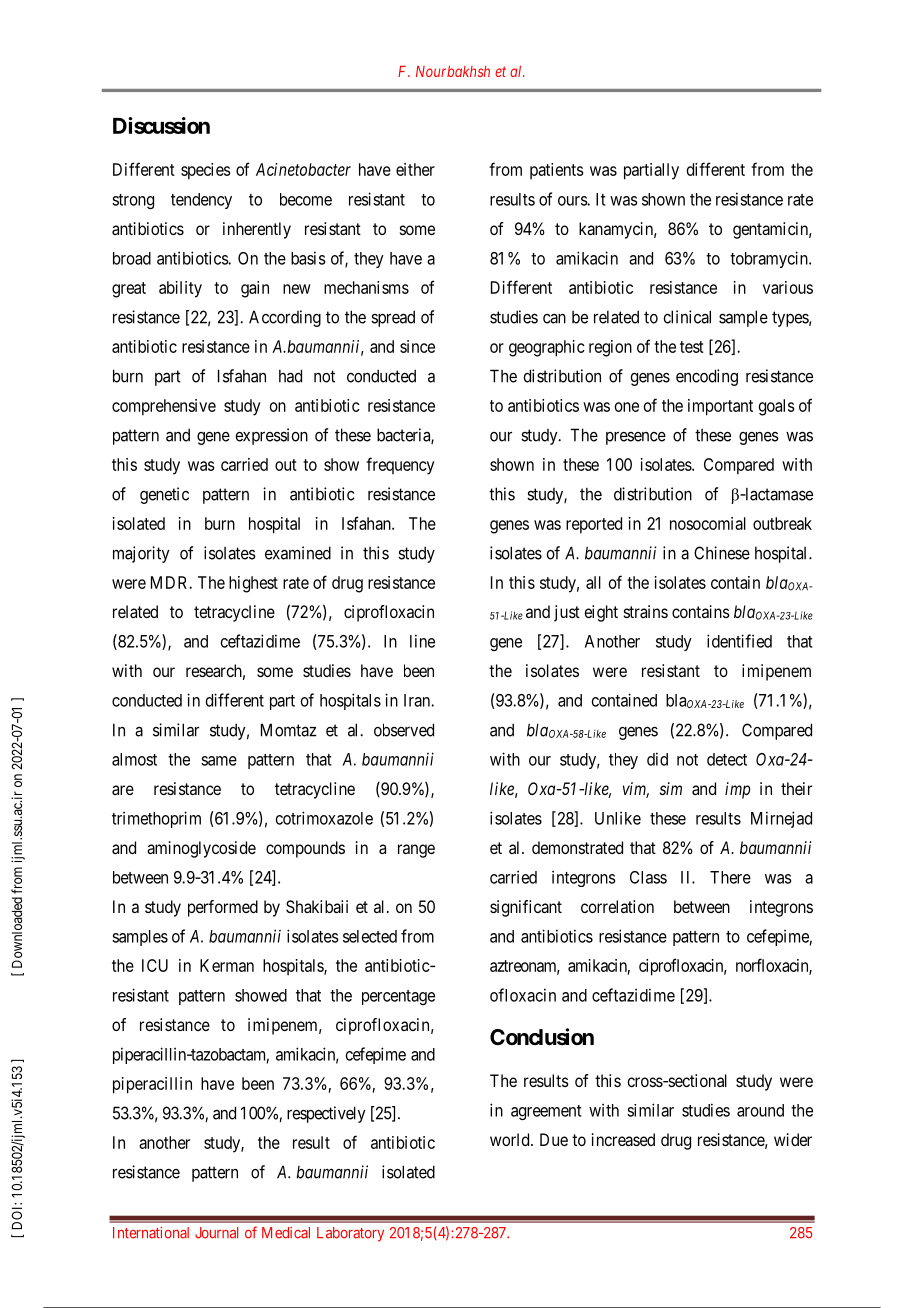 The height and width of the document is (1308, 924). Describe the element at coordinates (219, 761) in the document. I see `same` at that location.
